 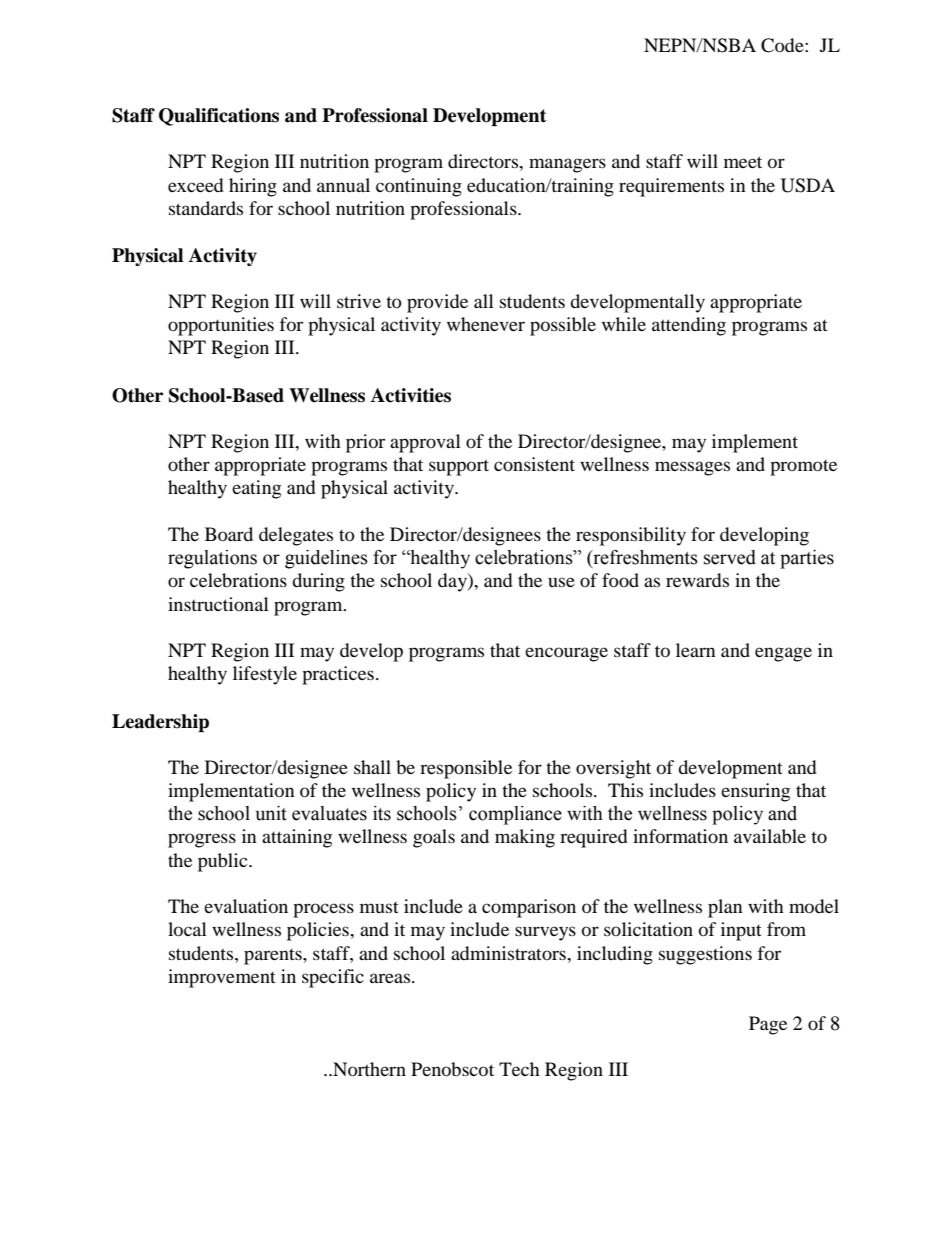 What do you see at coordinates (459, 467) in the screenshot?
I see `support` at bounding box center [459, 467].
